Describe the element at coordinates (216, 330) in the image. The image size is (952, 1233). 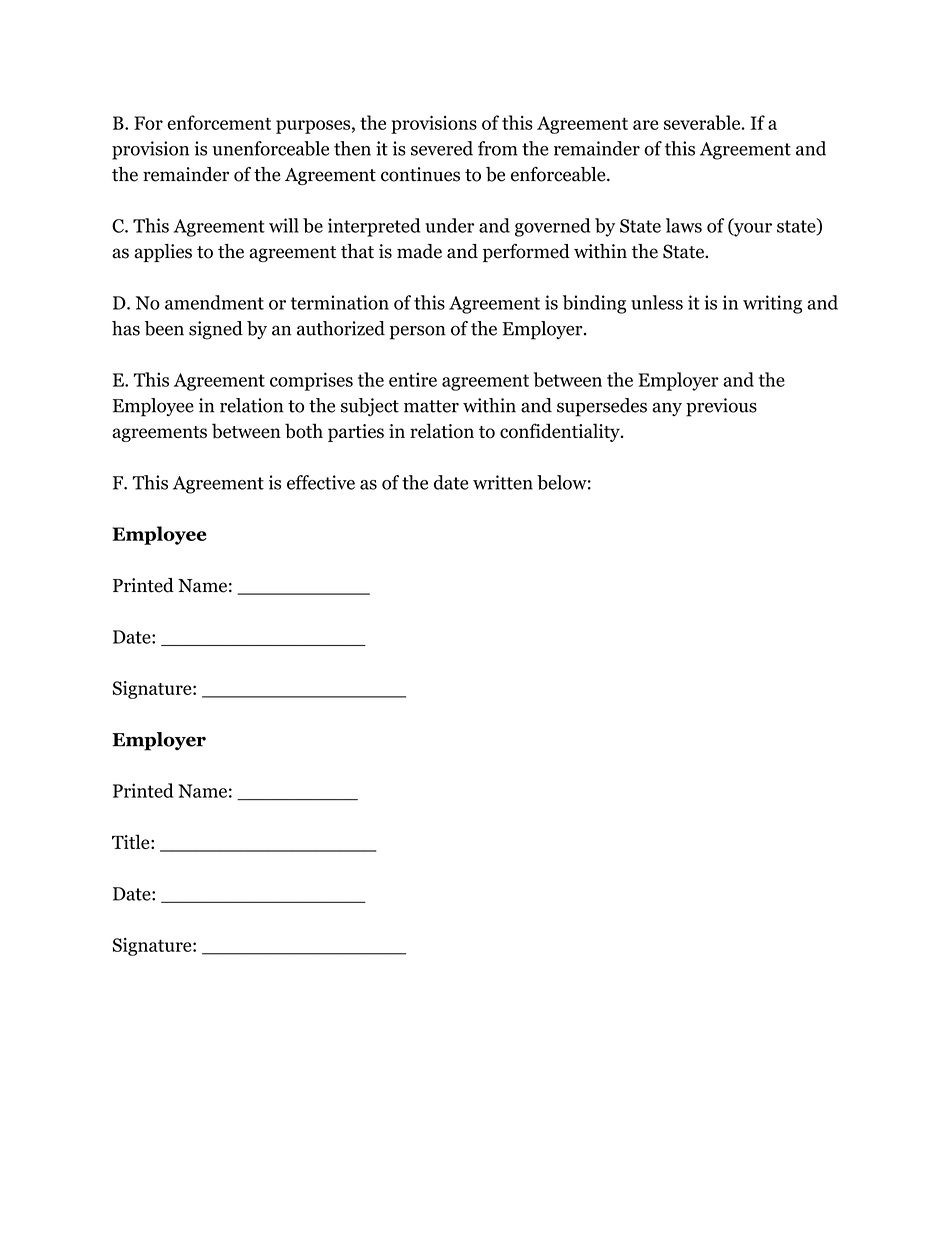
I see `signed` at that location.
